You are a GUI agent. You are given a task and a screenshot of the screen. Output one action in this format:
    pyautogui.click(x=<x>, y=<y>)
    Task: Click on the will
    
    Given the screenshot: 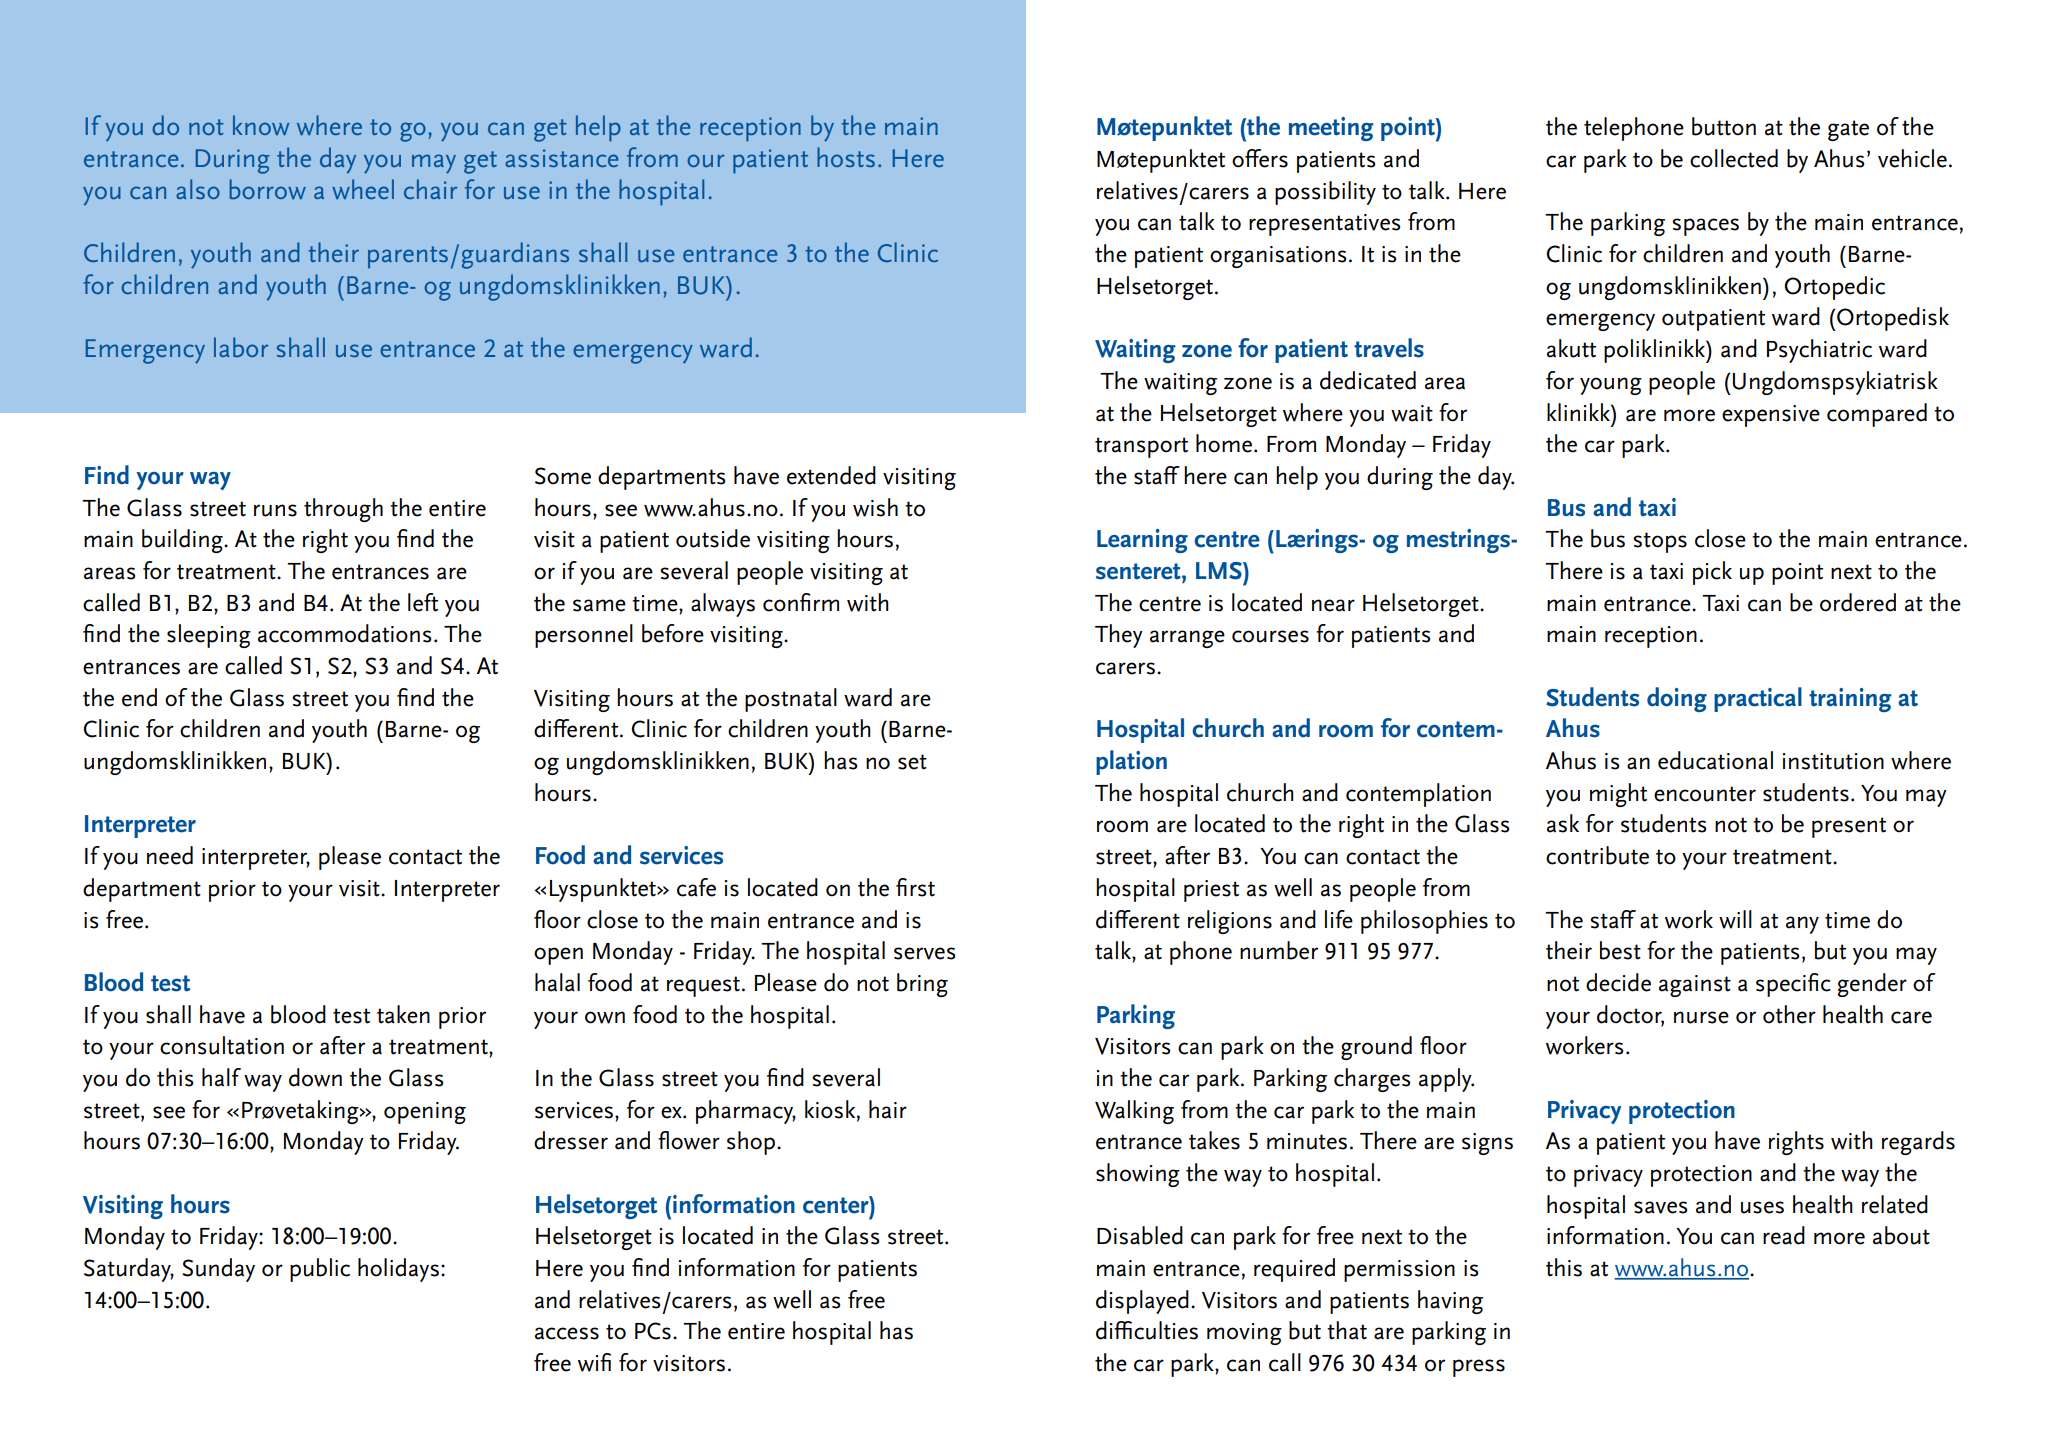 What is the action you would take?
    pyautogui.click(x=1735, y=919)
